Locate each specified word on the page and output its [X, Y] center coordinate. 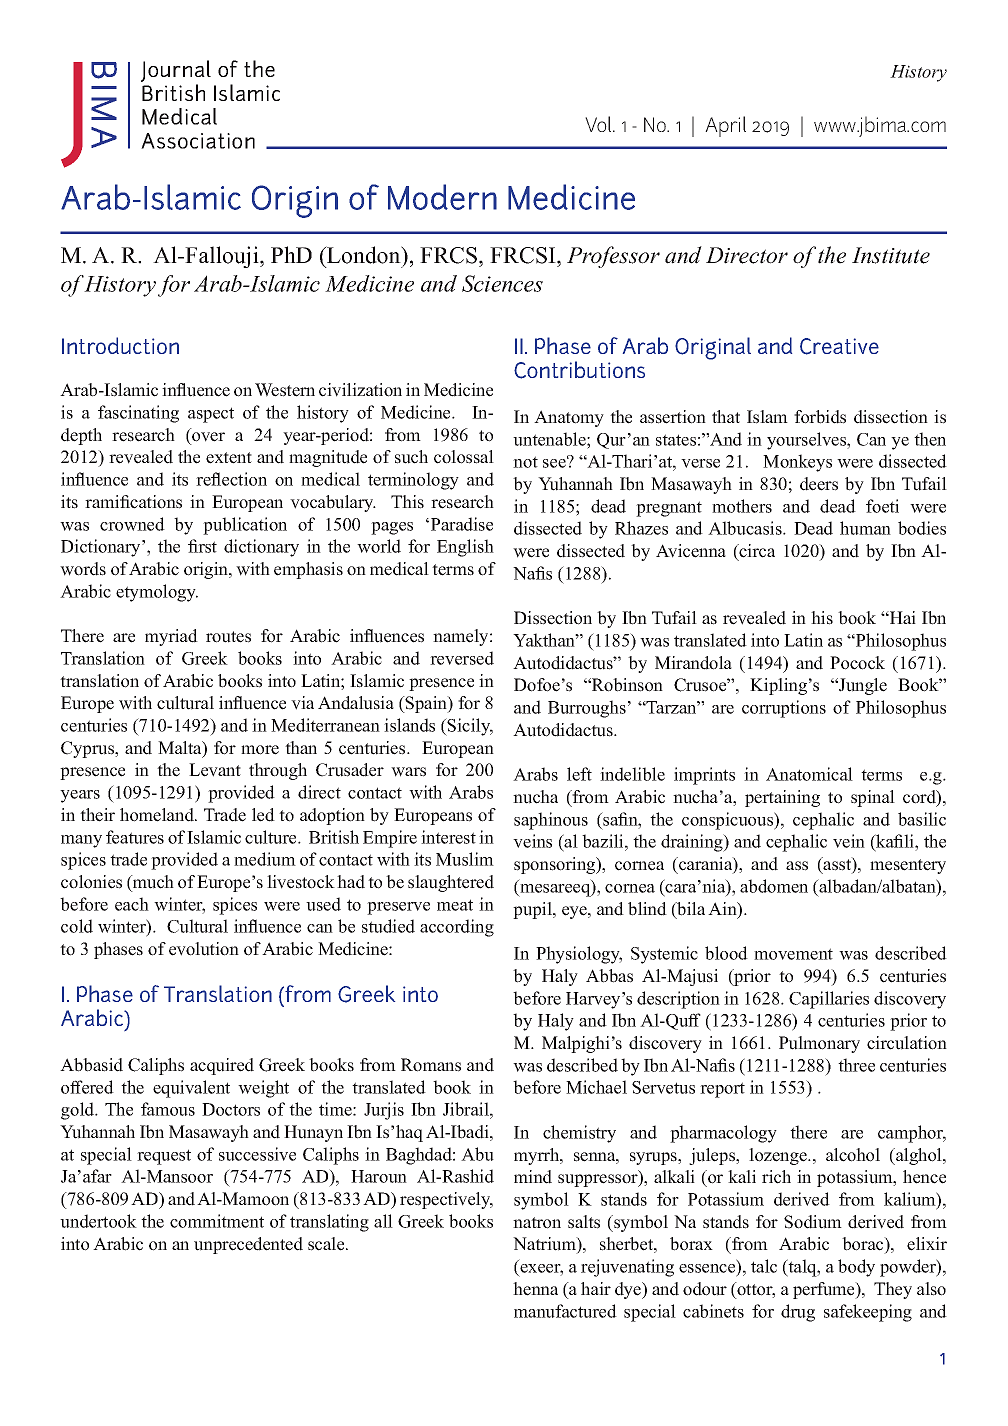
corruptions [784, 709]
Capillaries [829, 1000]
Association [198, 141]
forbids [820, 417]
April [725, 126]
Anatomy [569, 418]
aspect [211, 415]
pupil [533, 910]
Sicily [469, 727]
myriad [171, 637]
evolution [204, 949]
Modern [442, 197]
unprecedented [248, 1245]
